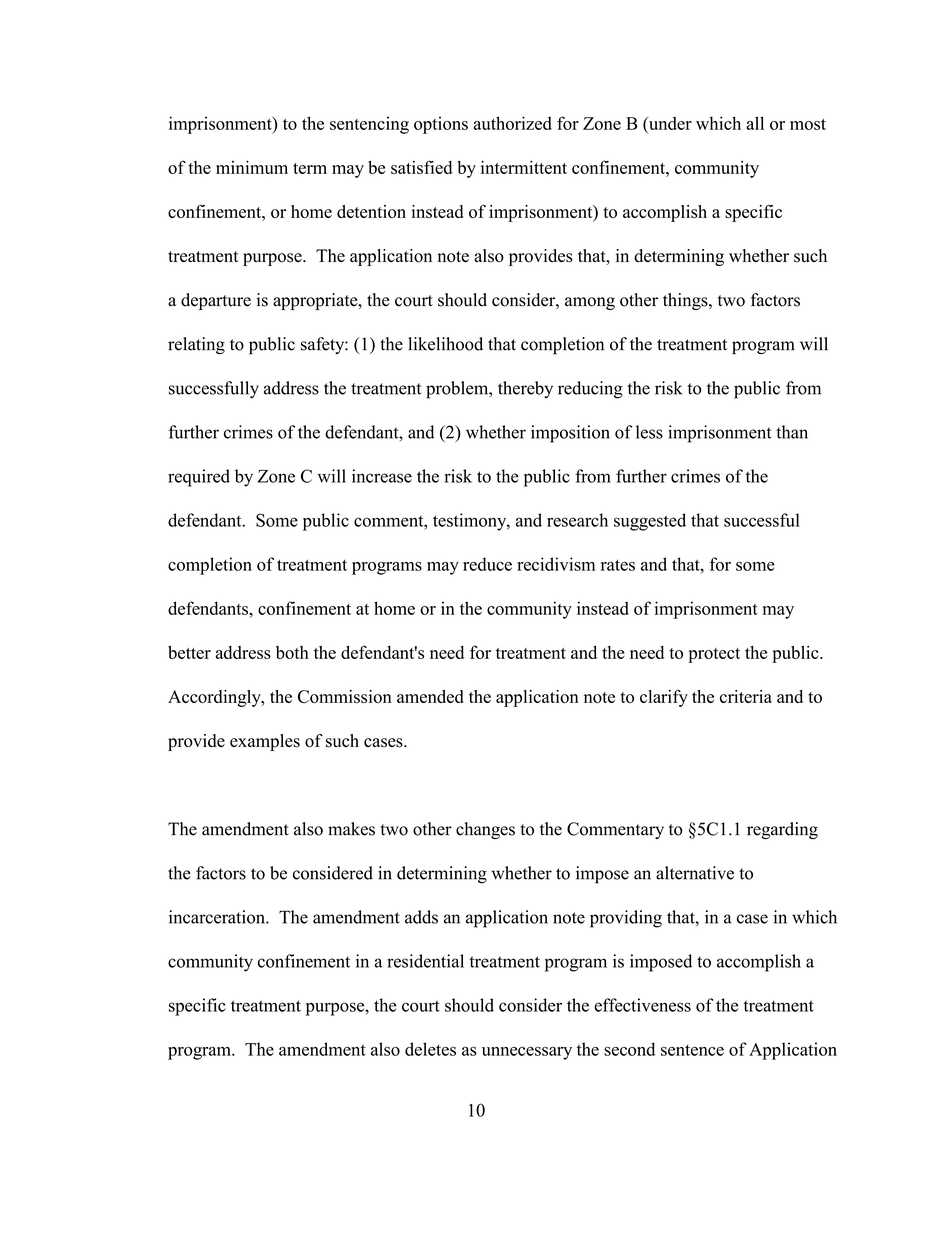 The height and width of the screenshot is (1233, 952). I want to click on protect, so click(714, 655).
